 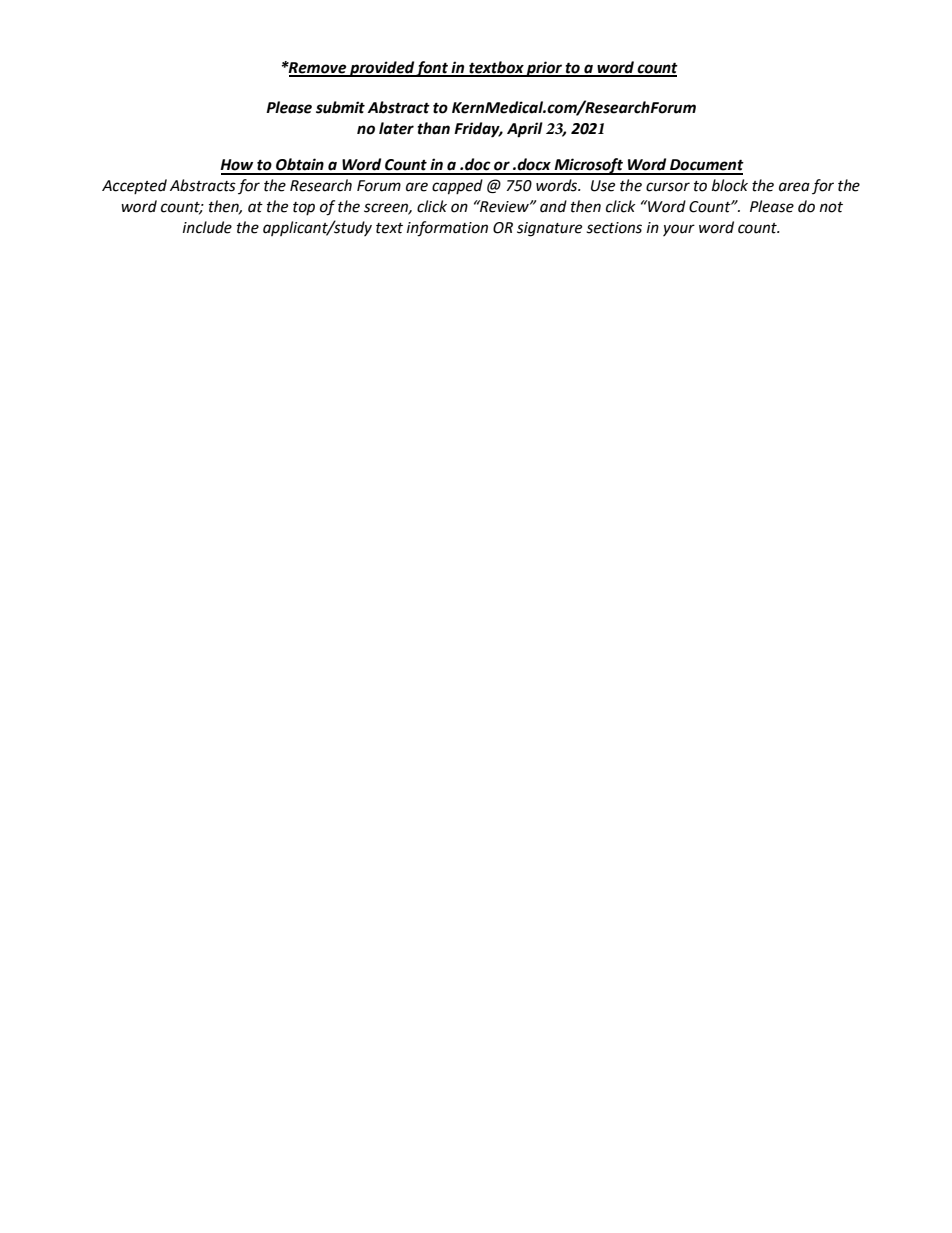 What do you see at coordinates (207, 227) in the screenshot?
I see `include` at bounding box center [207, 227].
